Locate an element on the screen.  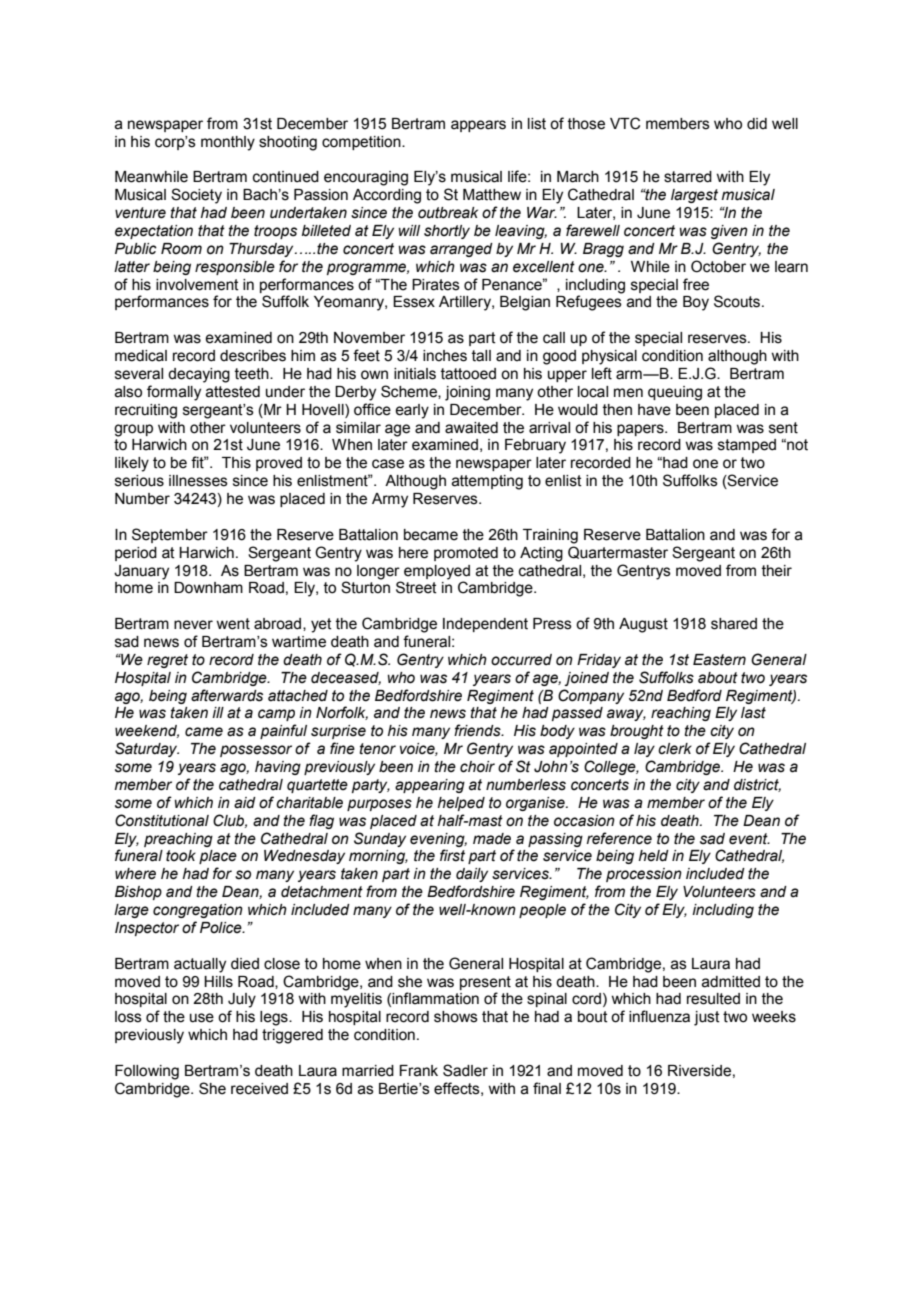
stamped is located at coordinates (747, 446).
